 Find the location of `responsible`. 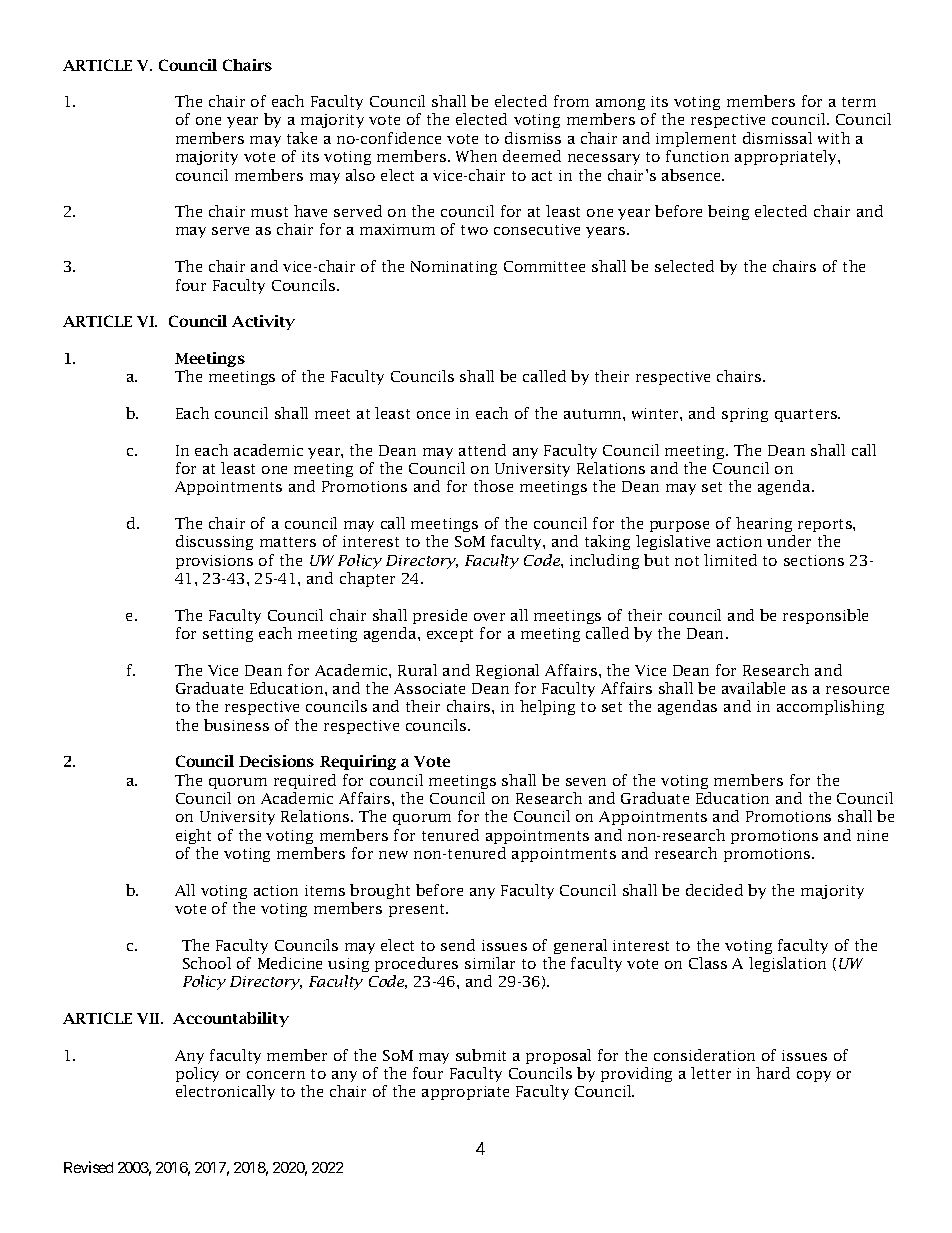

responsible is located at coordinates (825, 616).
